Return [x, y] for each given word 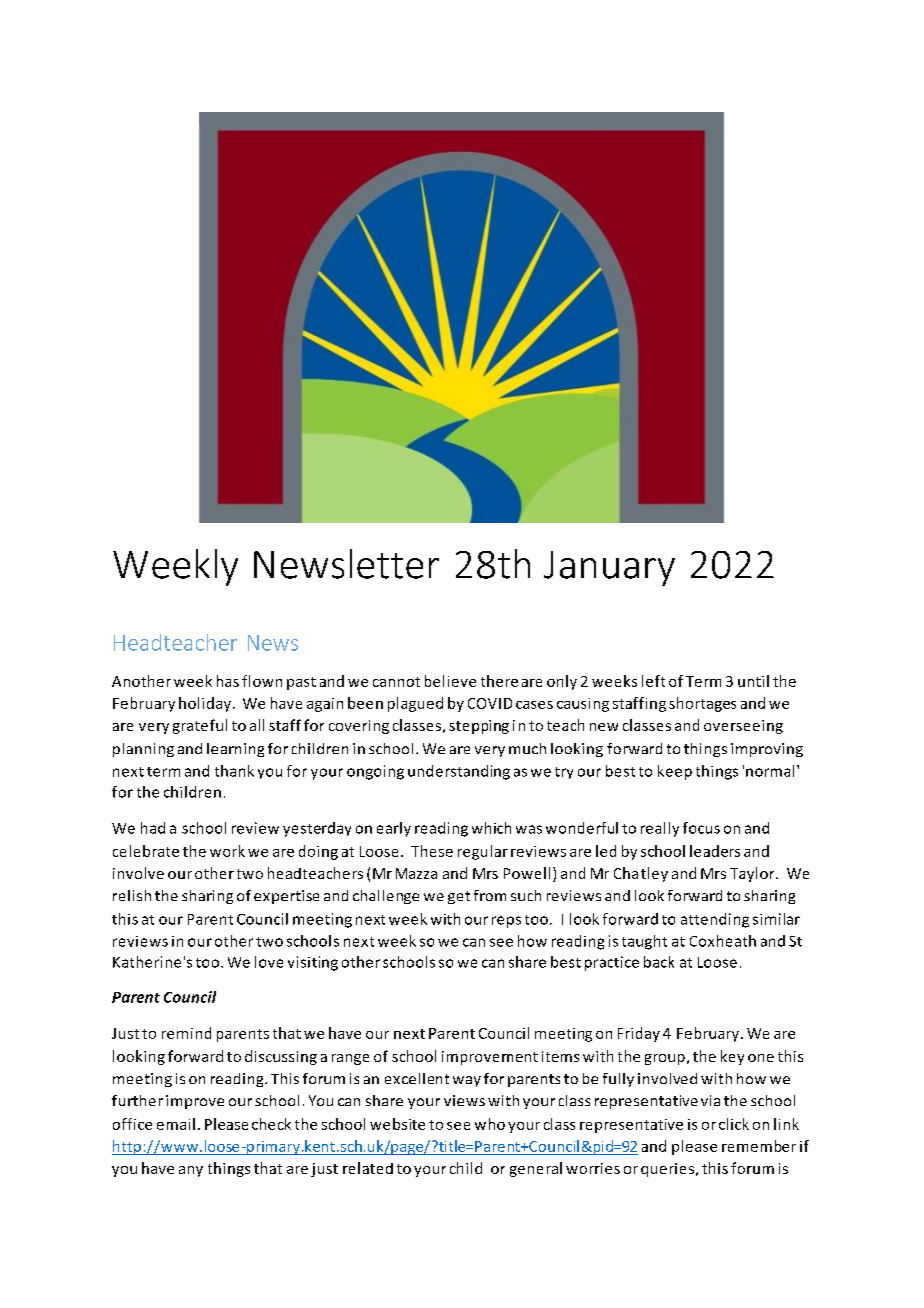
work [227, 851]
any [191, 1171]
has [228, 681]
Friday [639, 1034]
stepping [479, 727]
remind [186, 1033]
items [560, 1056]
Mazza [416, 873]
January [609, 568]
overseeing [743, 727]
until [753, 681]
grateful [200, 726]
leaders [715, 851]
